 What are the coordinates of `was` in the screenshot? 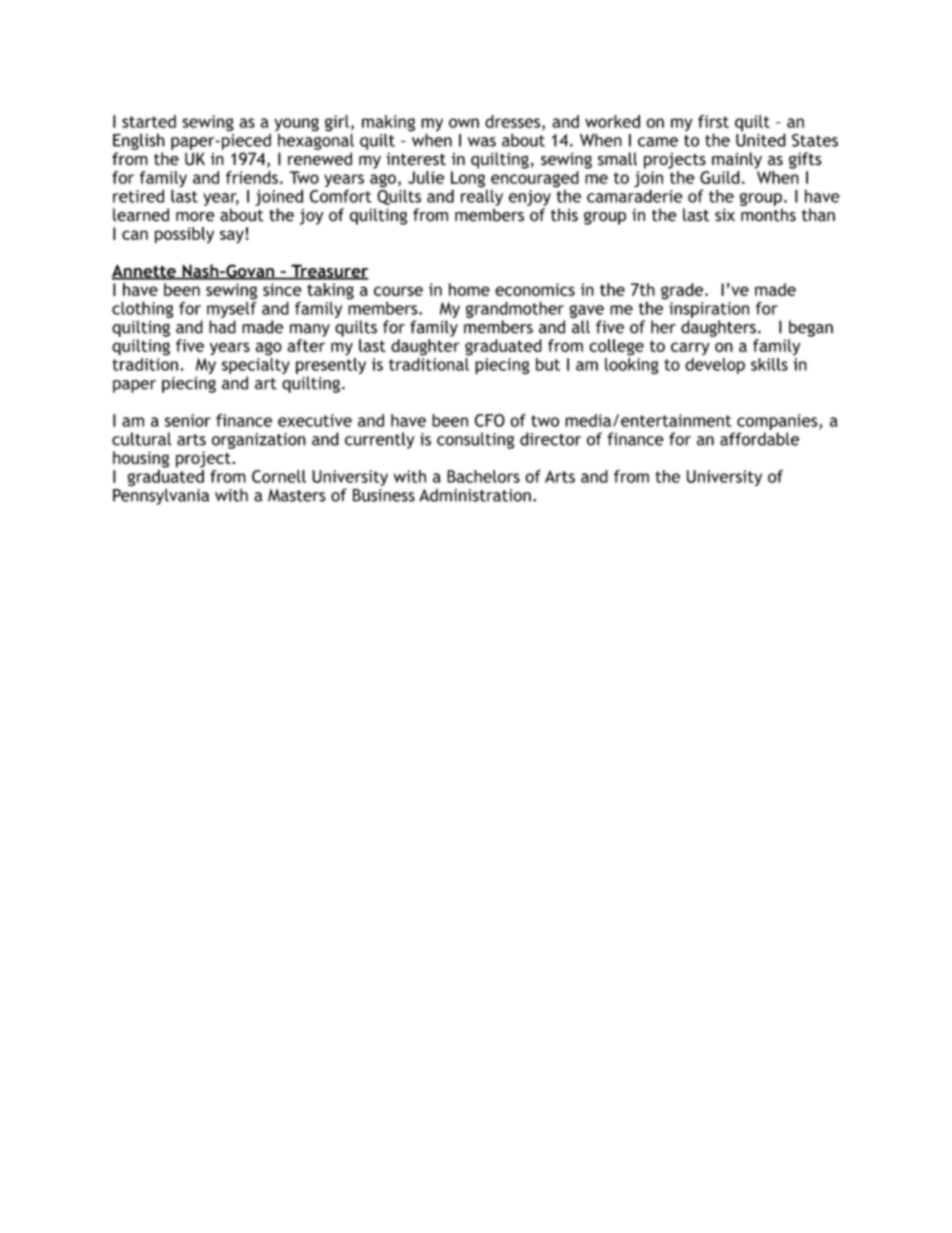 It's located at (482, 142).
